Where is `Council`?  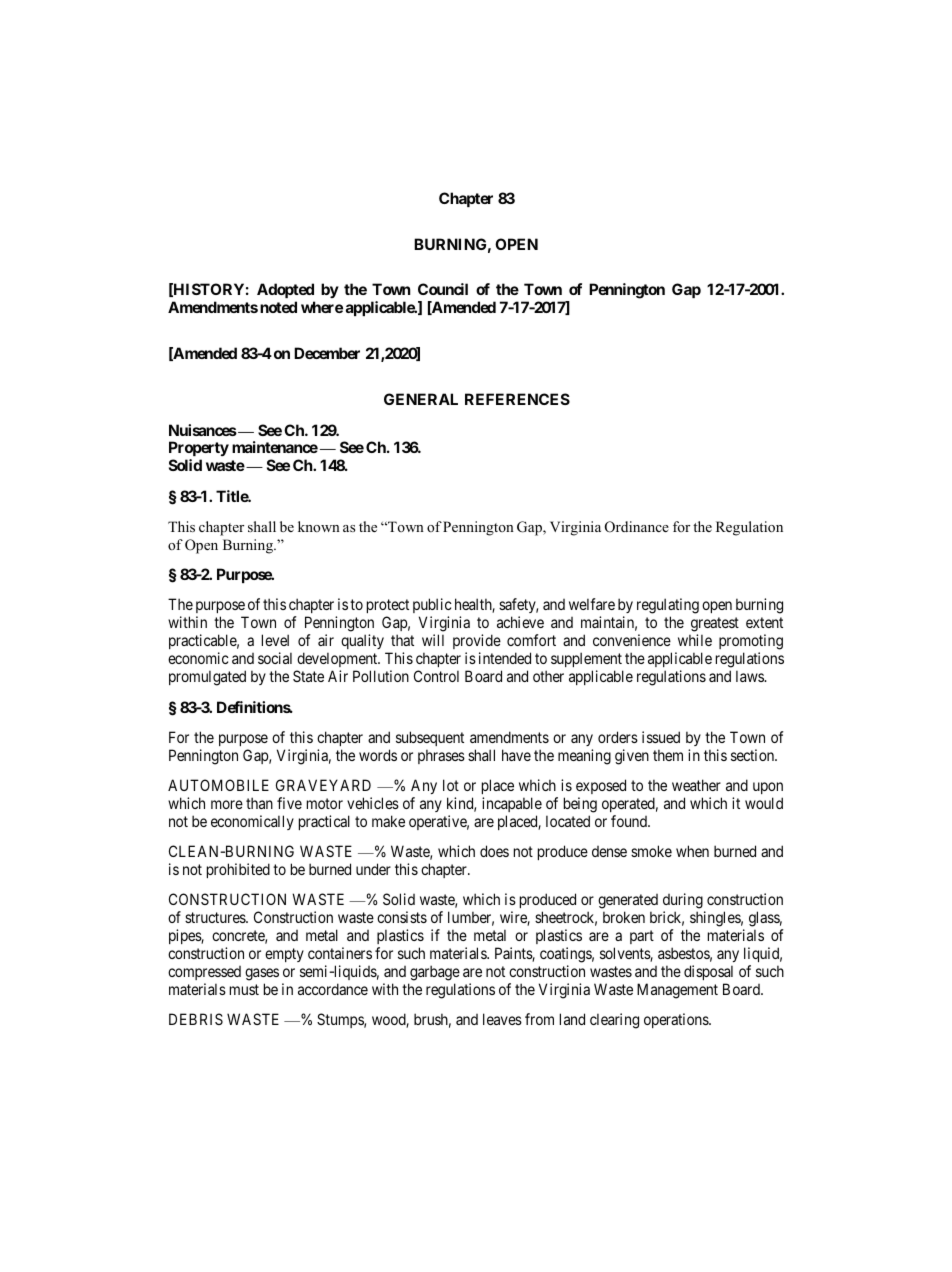 Council is located at coordinates (443, 289).
